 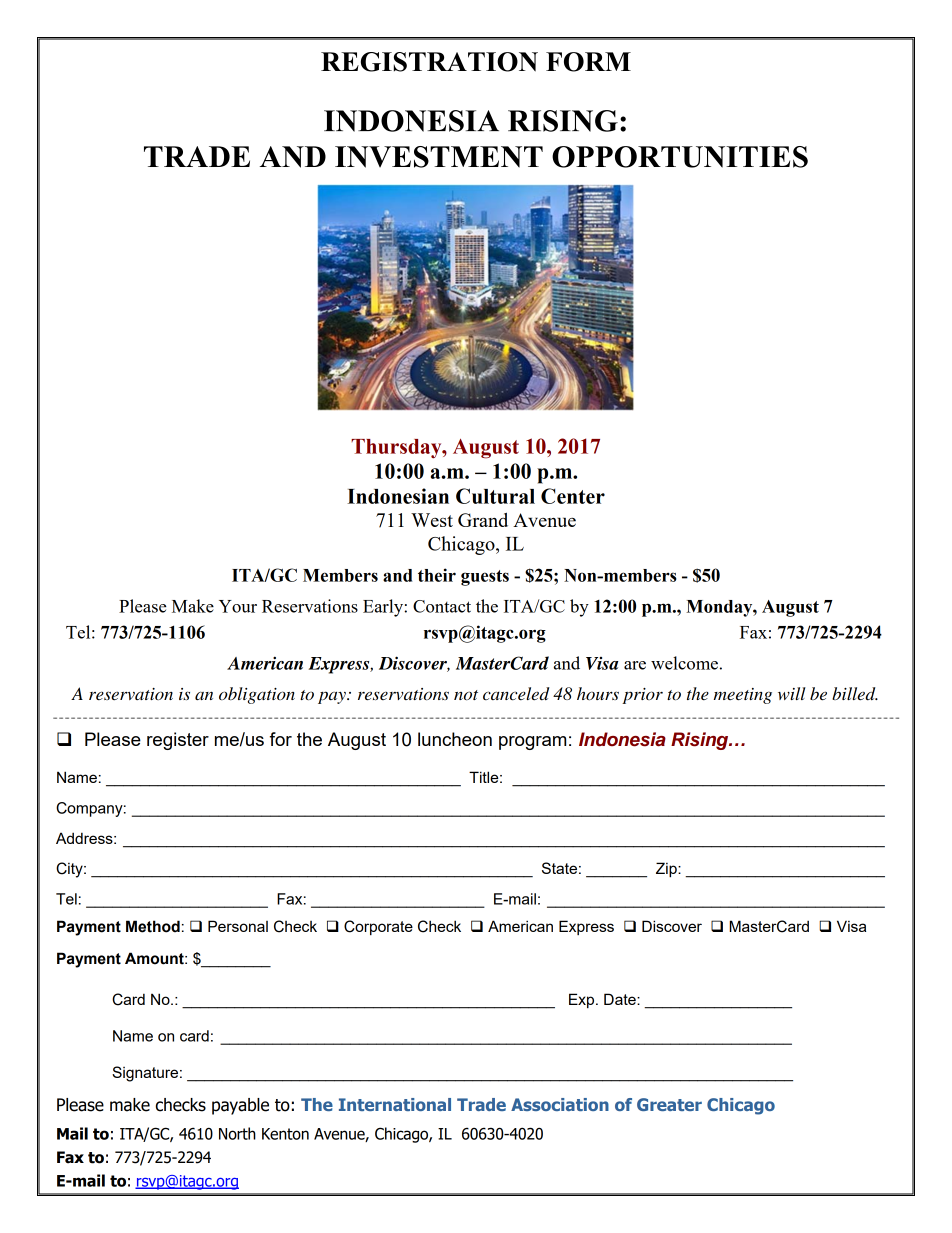 What do you see at coordinates (495, 496) in the screenshot?
I see `Cultural` at bounding box center [495, 496].
